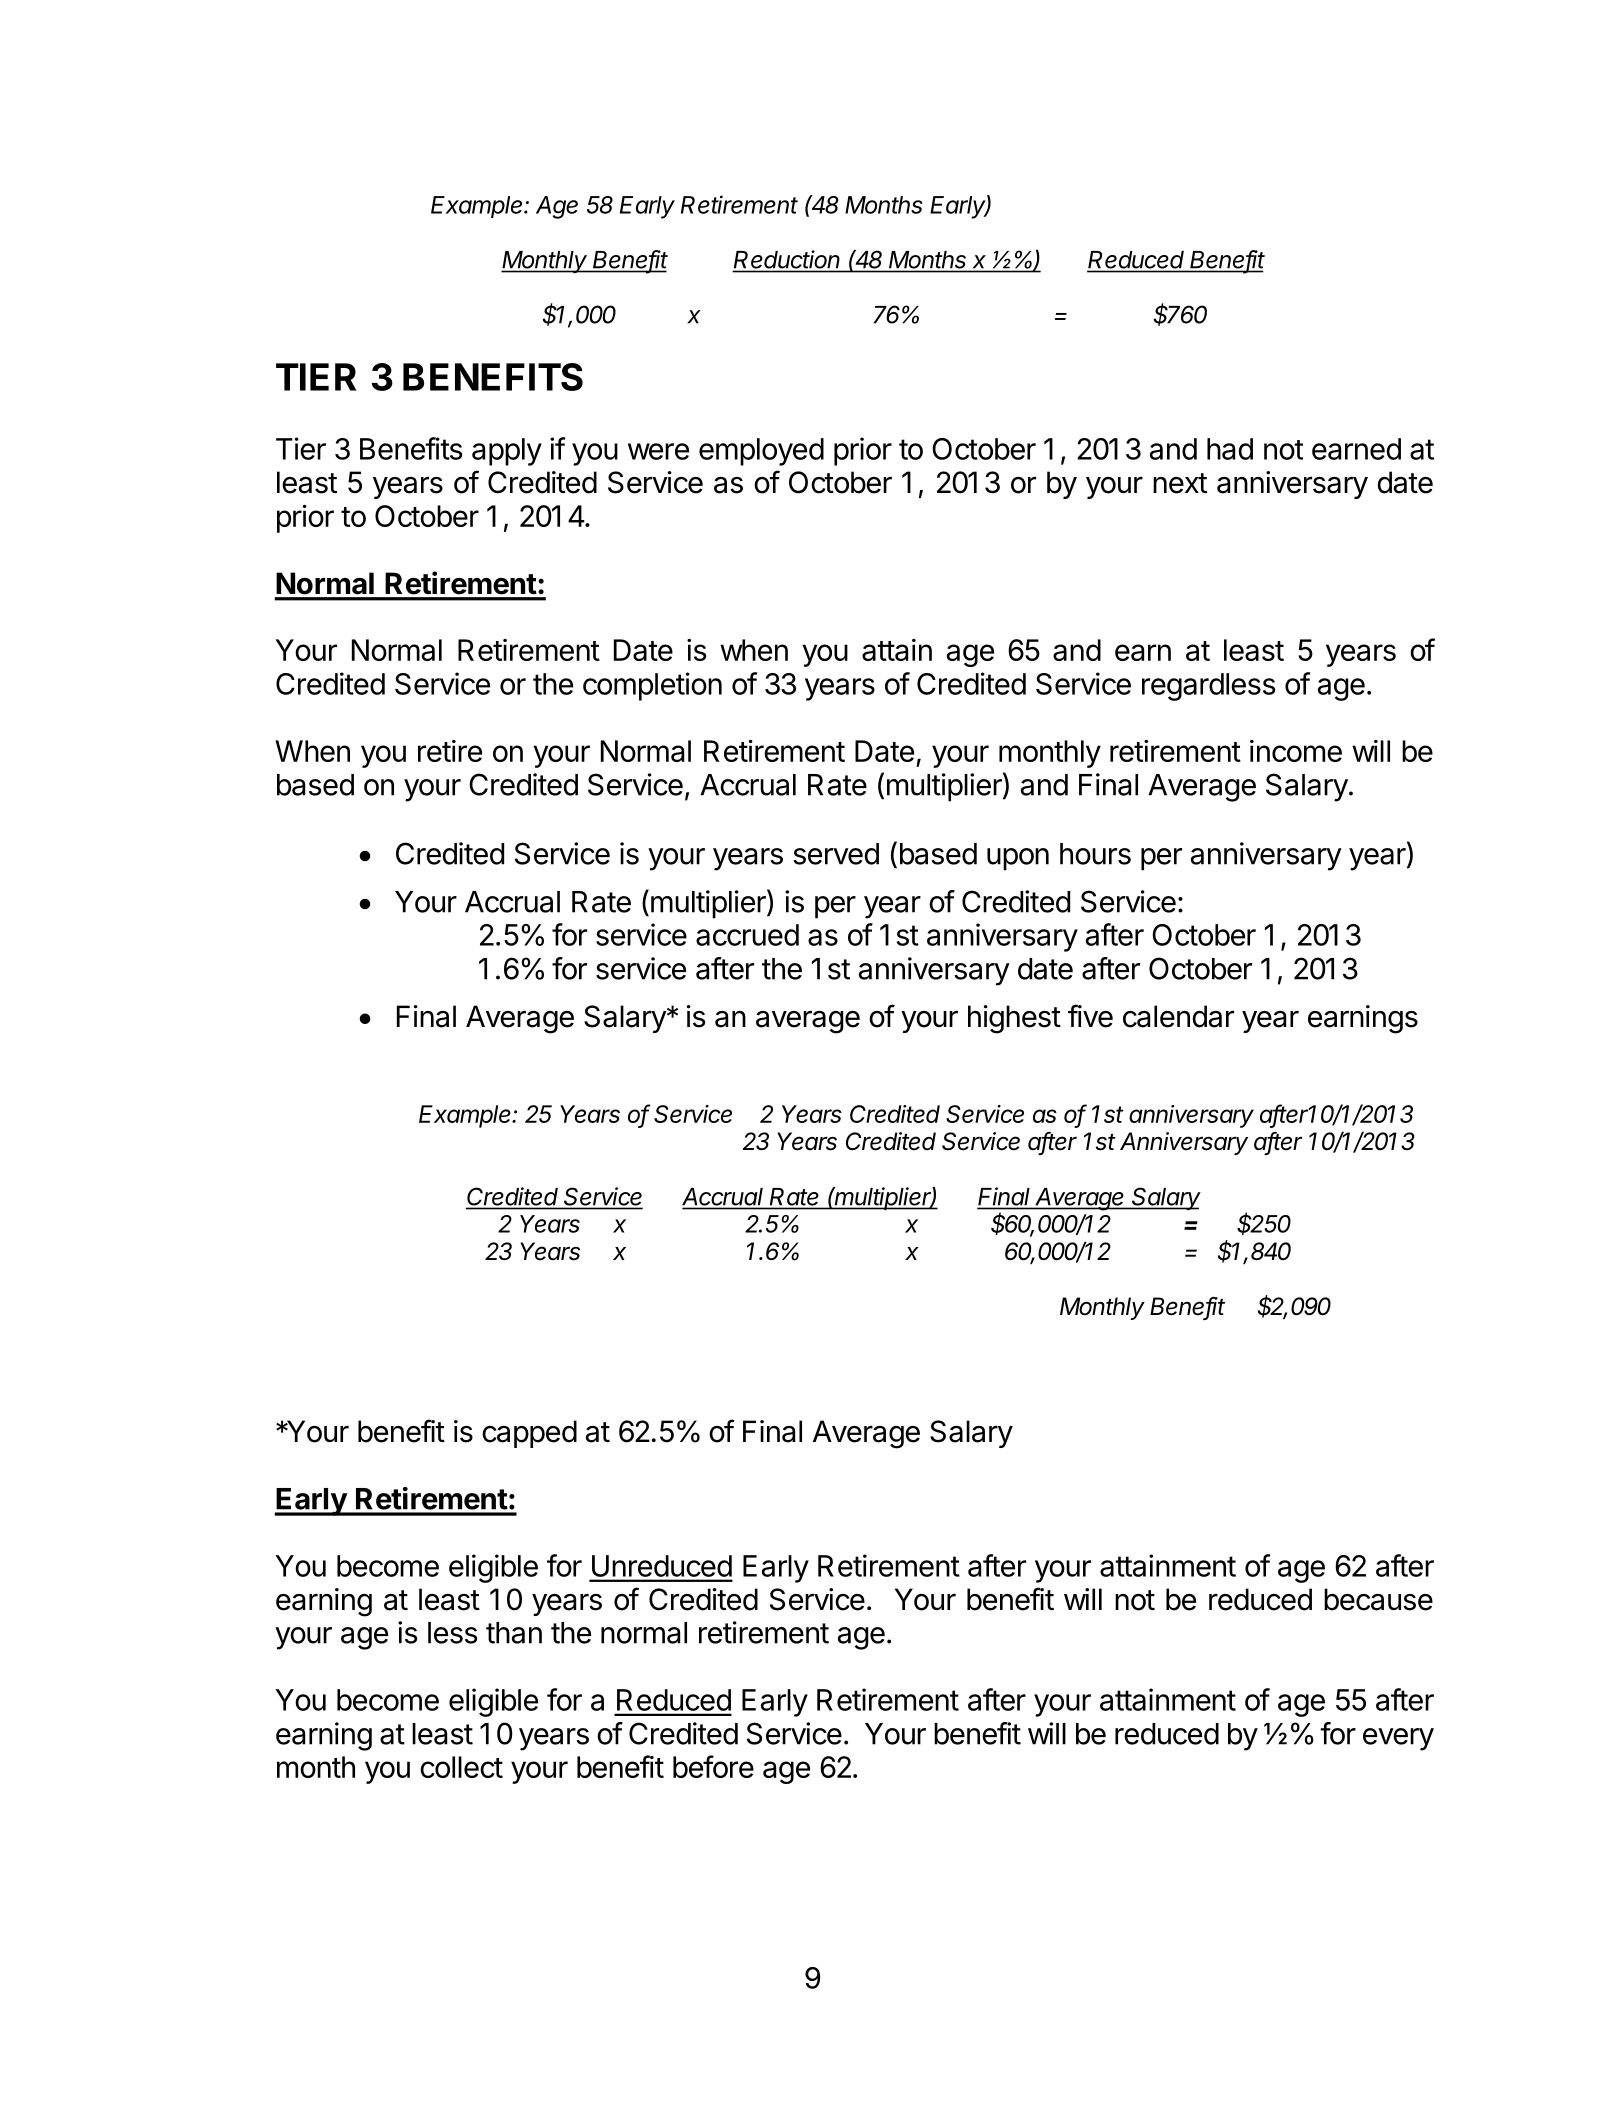  What do you see at coordinates (461, 1767) in the screenshot?
I see `collect` at bounding box center [461, 1767].
